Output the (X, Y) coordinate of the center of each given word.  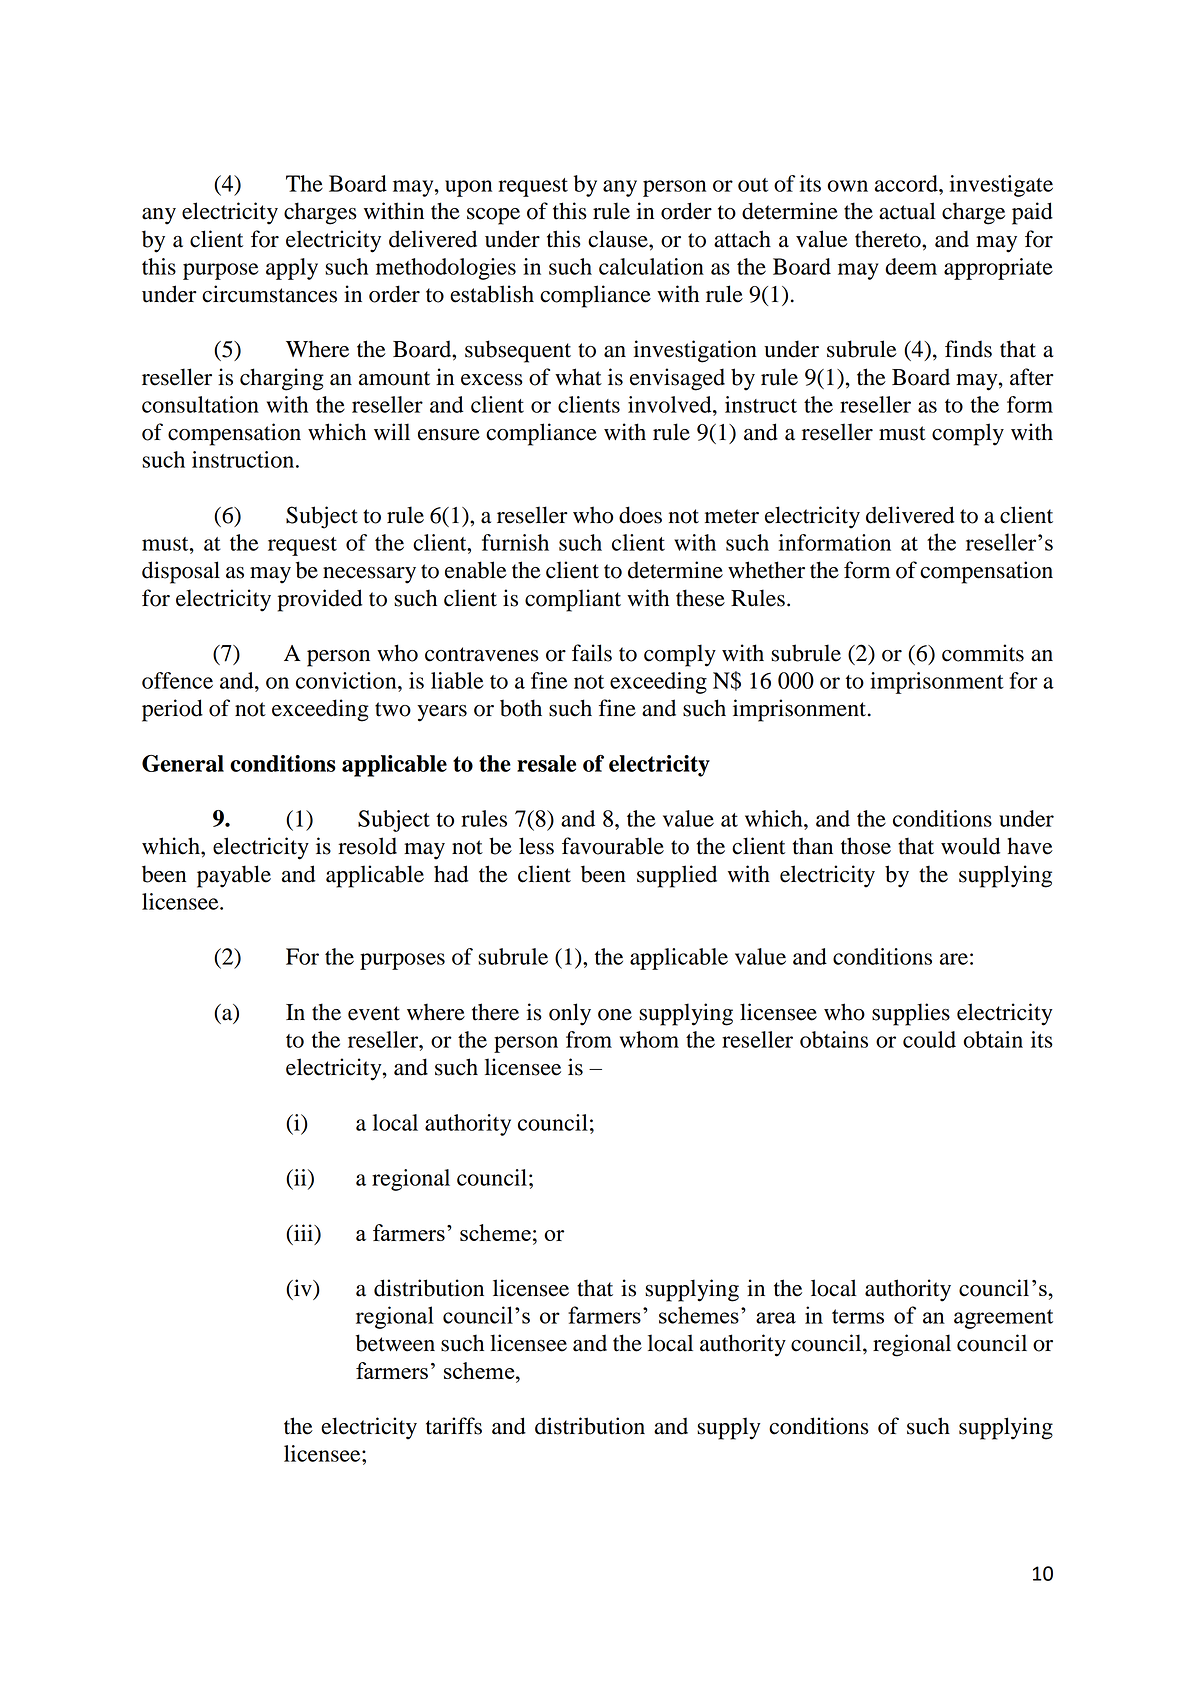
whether (766, 570)
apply (292, 269)
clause (619, 239)
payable (234, 876)
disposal (181, 572)
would (970, 846)
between (395, 1343)
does (640, 515)
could (929, 1039)
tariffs (454, 1426)
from (589, 1039)
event (374, 1013)
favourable (613, 846)
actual (907, 211)
